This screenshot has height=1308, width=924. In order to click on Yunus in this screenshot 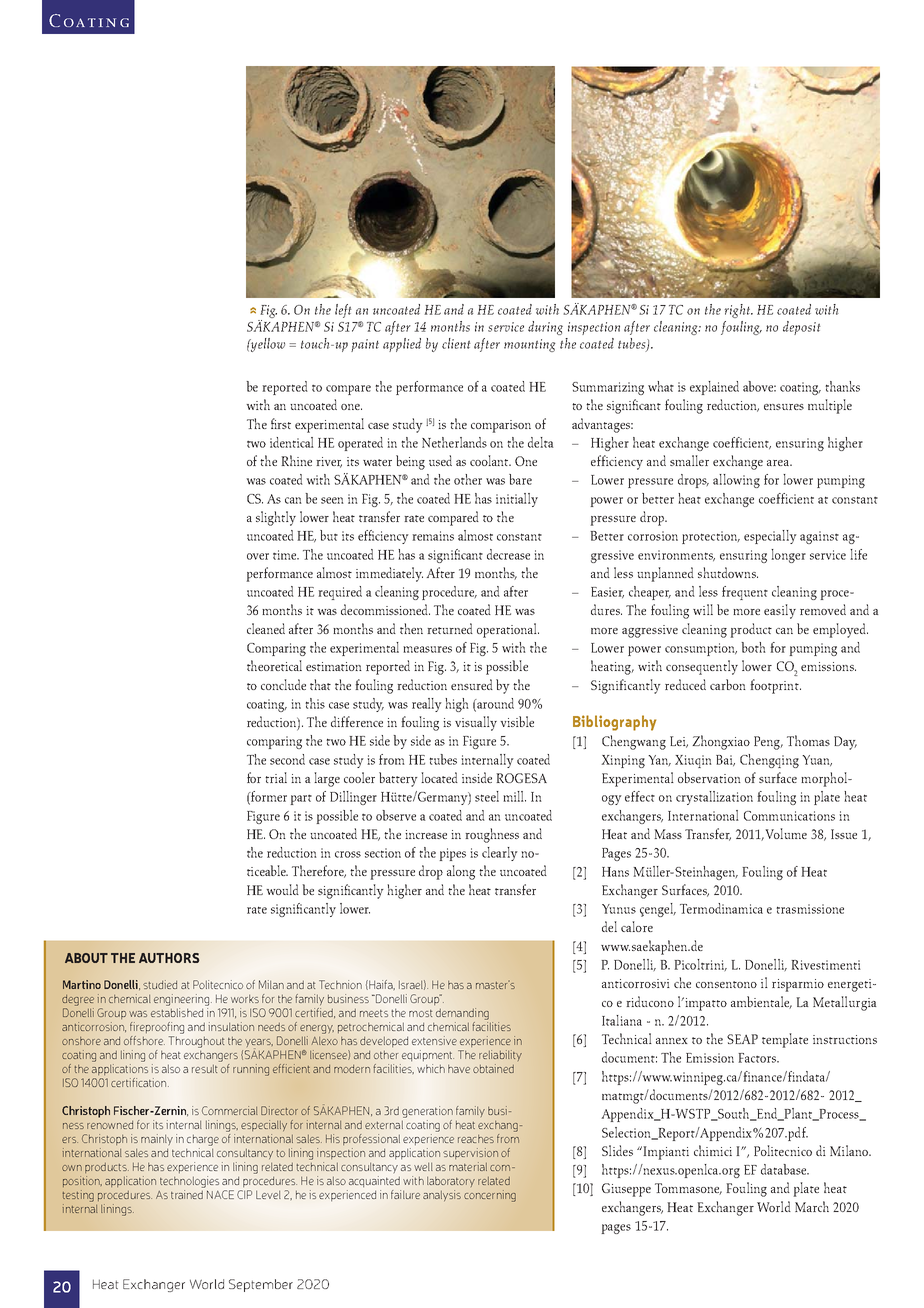, I will do `click(619, 909)`.
